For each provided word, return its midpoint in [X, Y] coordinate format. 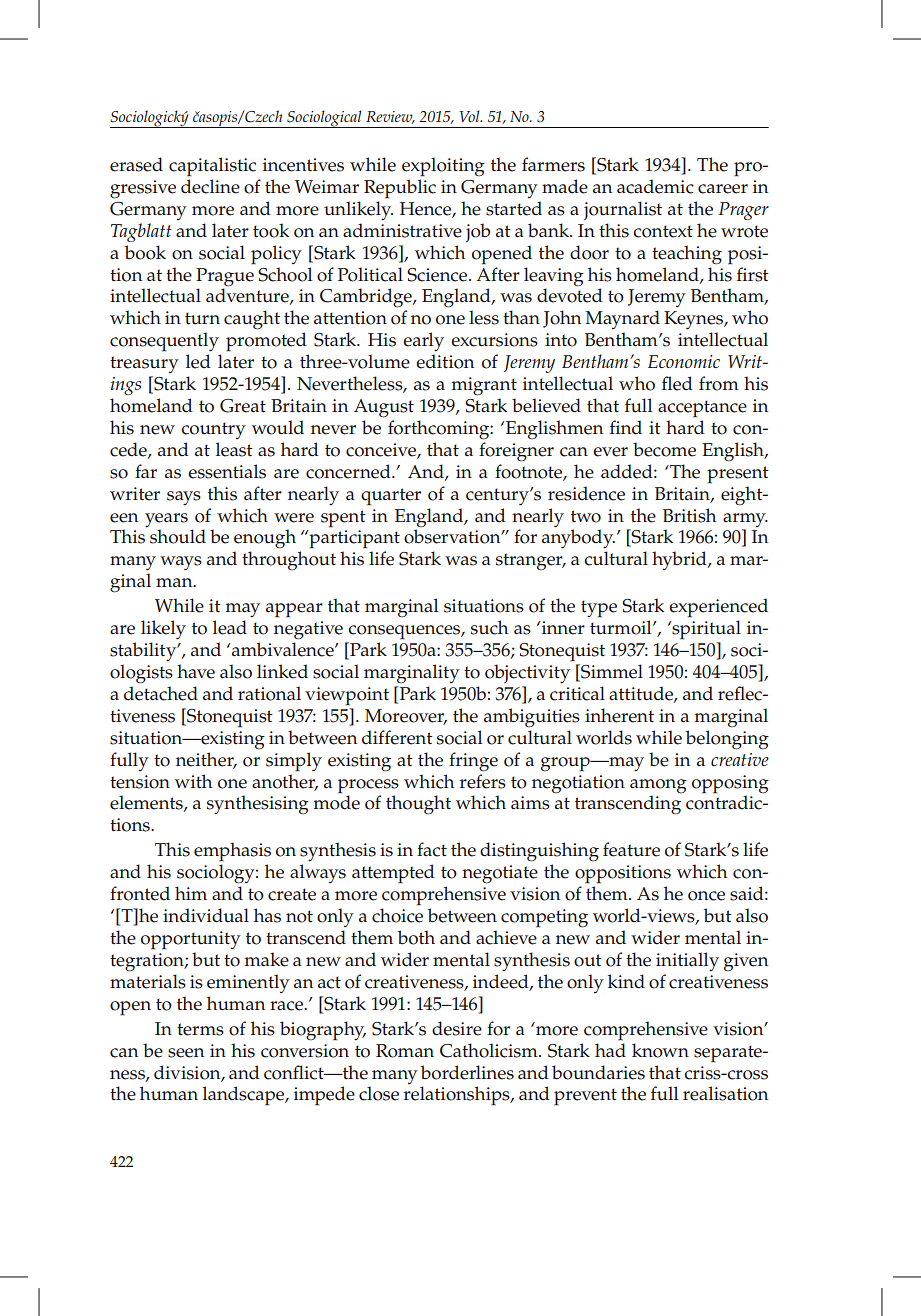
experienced [718, 608]
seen [186, 1053]
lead [230, 627]
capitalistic [212, 167]
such [489, 627]
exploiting [443, 167]
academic [655, 186]
